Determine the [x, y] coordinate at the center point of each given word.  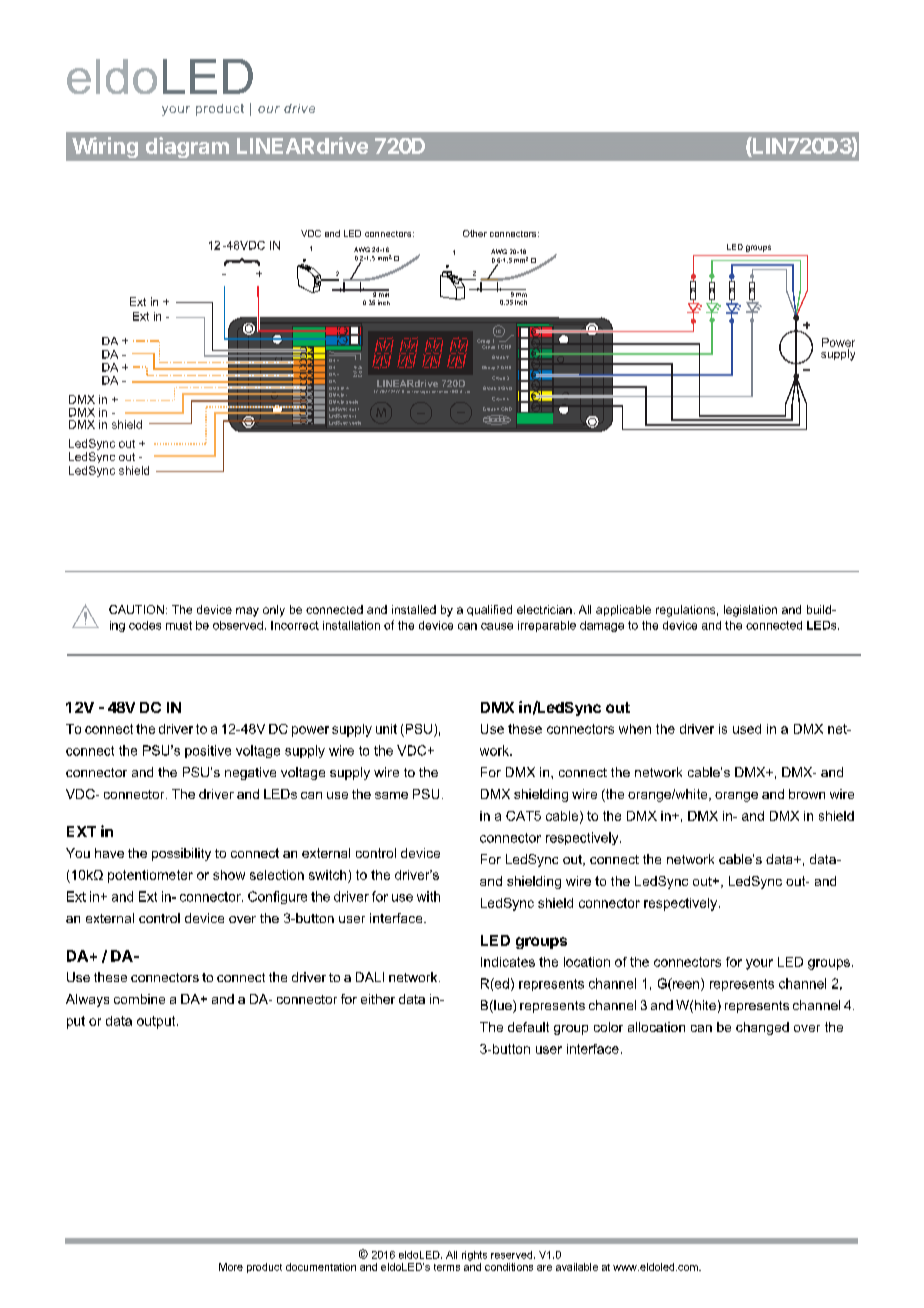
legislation [750, 611]
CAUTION [136, 609]
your [759, 964]
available [577, 1267]
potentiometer [150, 876]
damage [602, 626]
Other [475, 233]
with [428, 896]
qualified [489, 610]
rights [474, 1256]
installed [414, 609]
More [231, 1267]
